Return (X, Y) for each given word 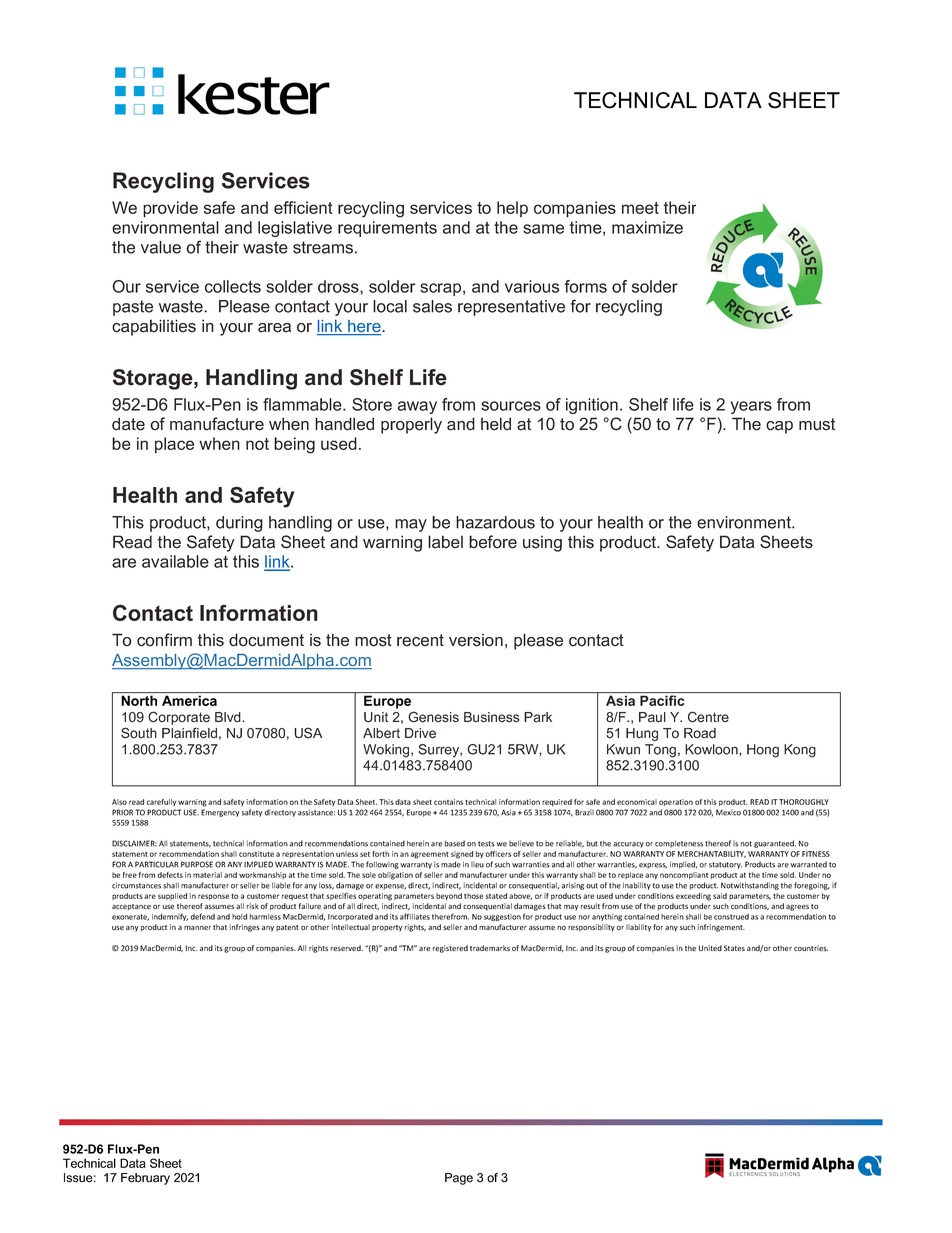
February (145, 1179)
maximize (647, 227)
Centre (708, 717)
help (512, 209)
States (734, 948)
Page (459, 1179)
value (161, 247)
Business (492, 717)
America (189, 700)
